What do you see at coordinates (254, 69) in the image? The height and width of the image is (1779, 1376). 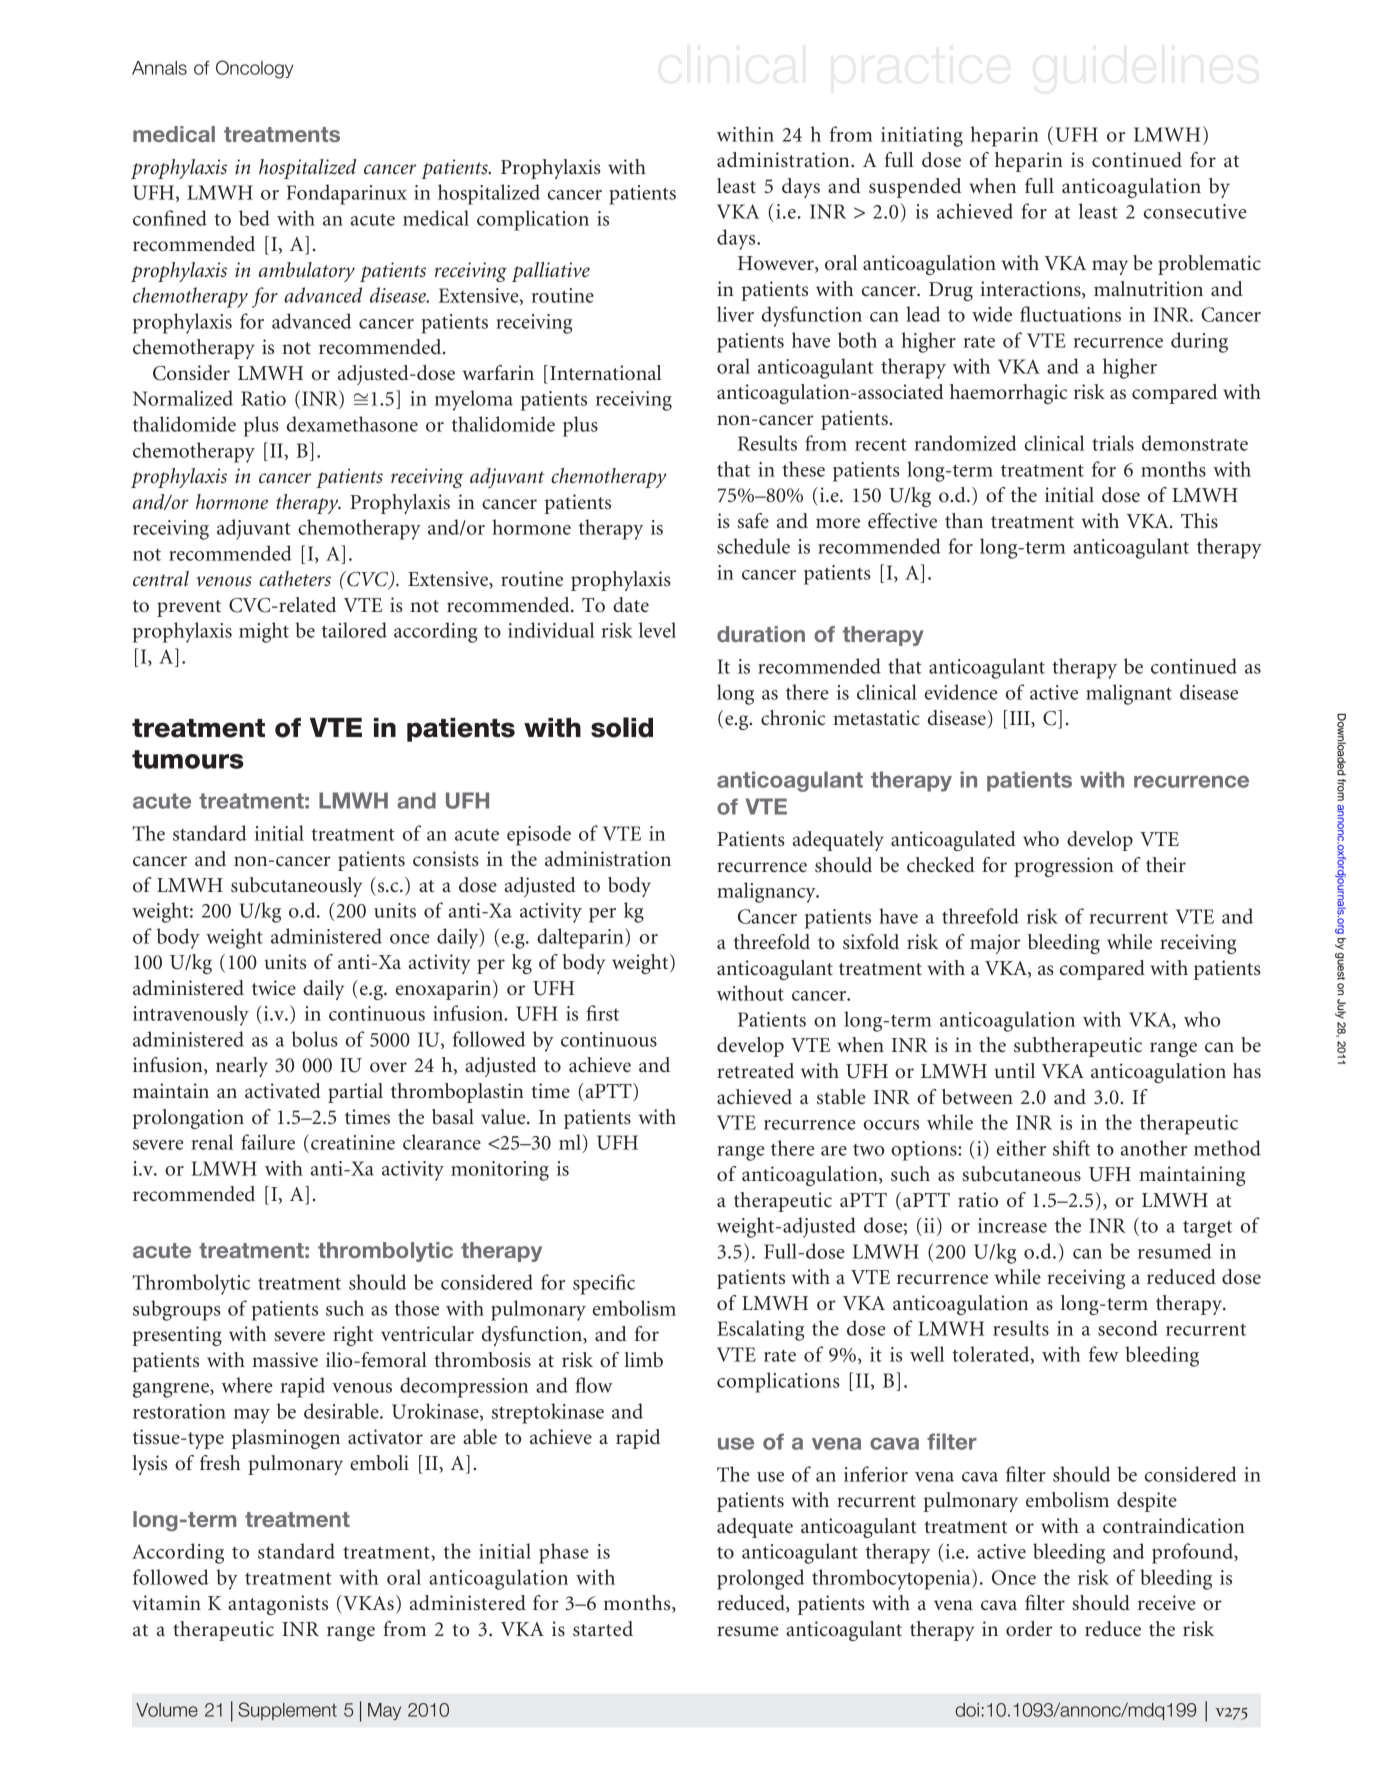 I see `Oncology` at bounding box center [254, 69].
